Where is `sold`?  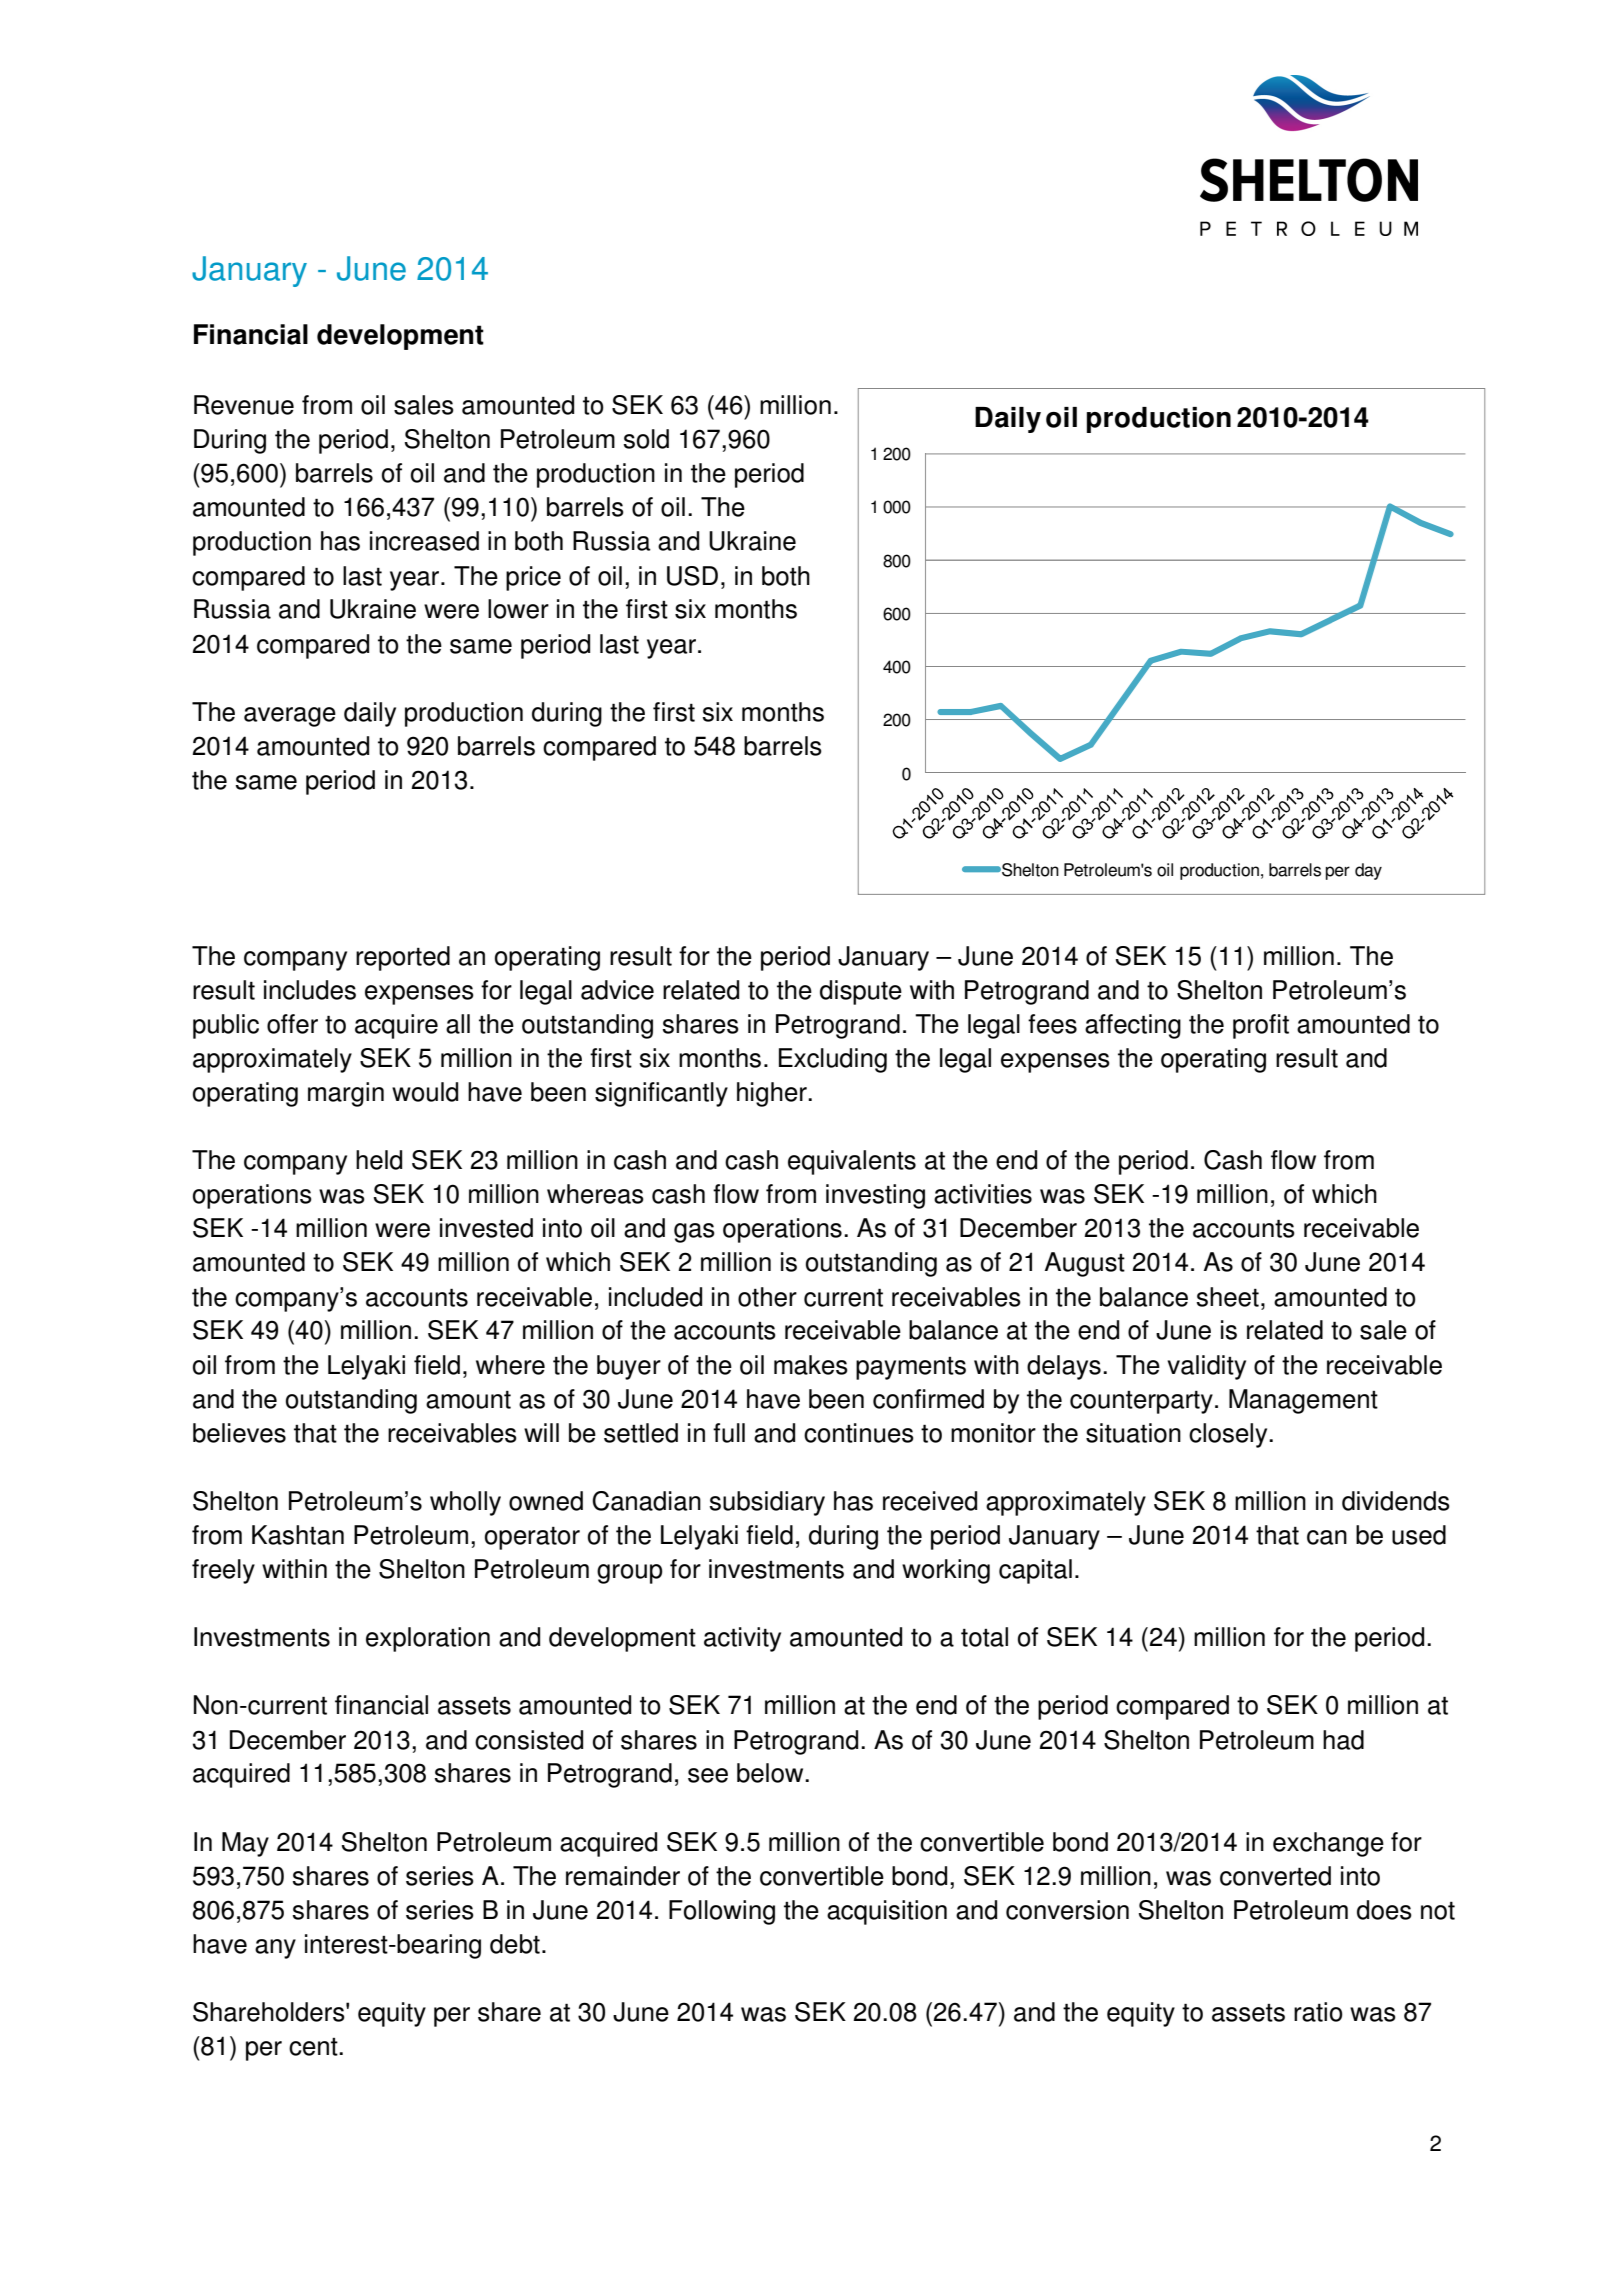
sold is located at coordinates (646, 439).
